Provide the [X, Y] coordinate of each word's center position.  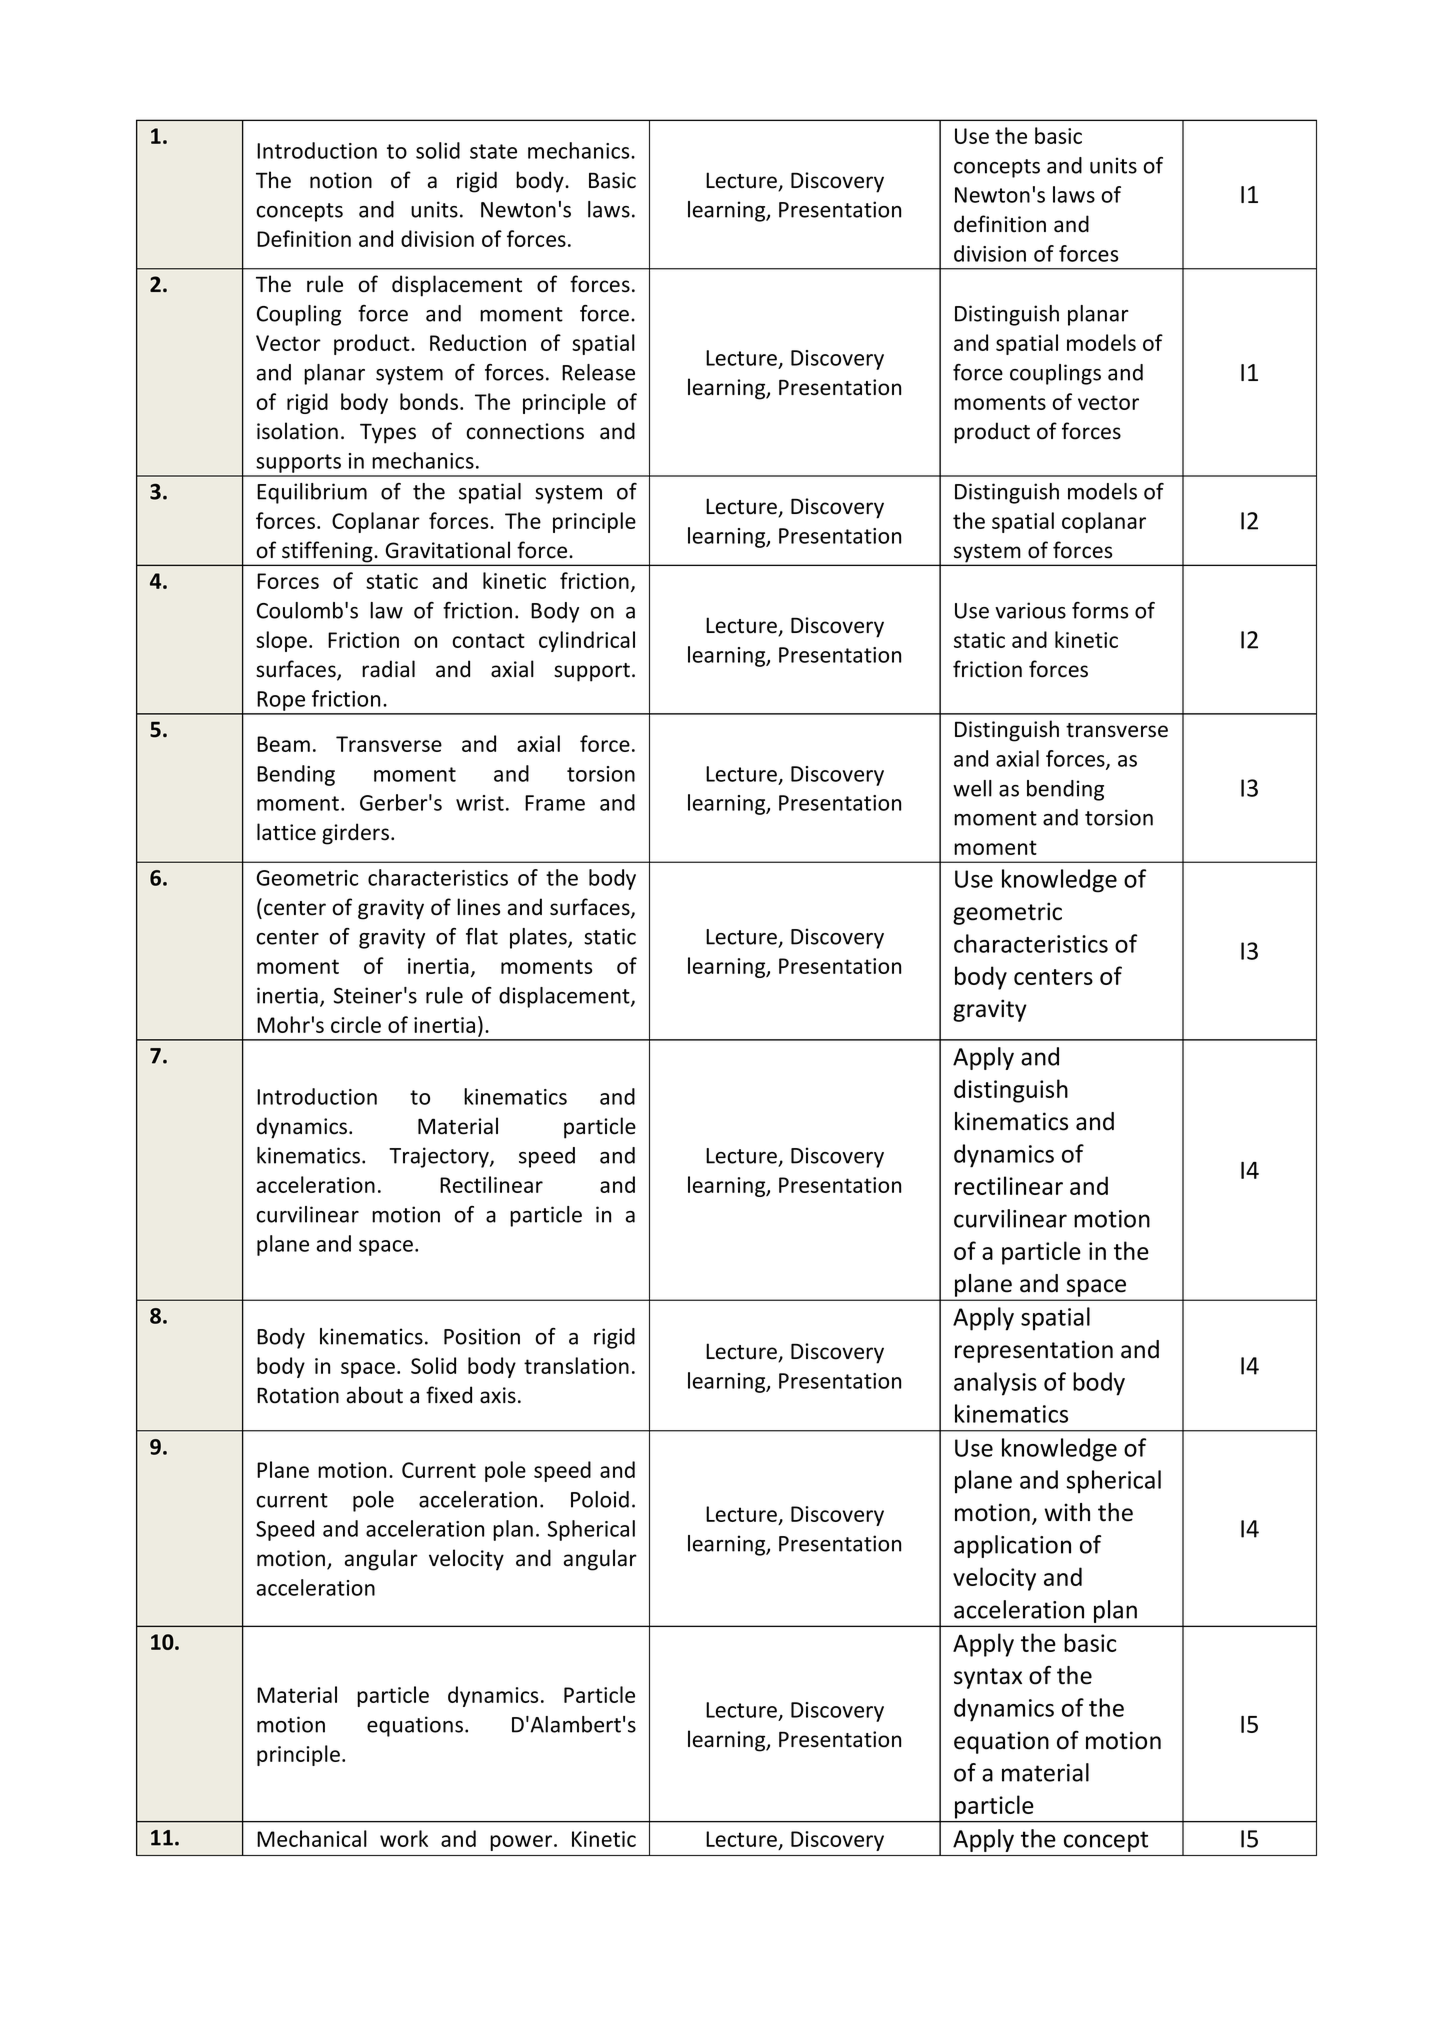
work [404, 1838]
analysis [995, 1384]
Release [598, 372]
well [972, 788]
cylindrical [587, 641]
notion [341, 180]
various [1030, 610]
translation [576, 1365]
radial [388, 669]
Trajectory [440, 1157]
